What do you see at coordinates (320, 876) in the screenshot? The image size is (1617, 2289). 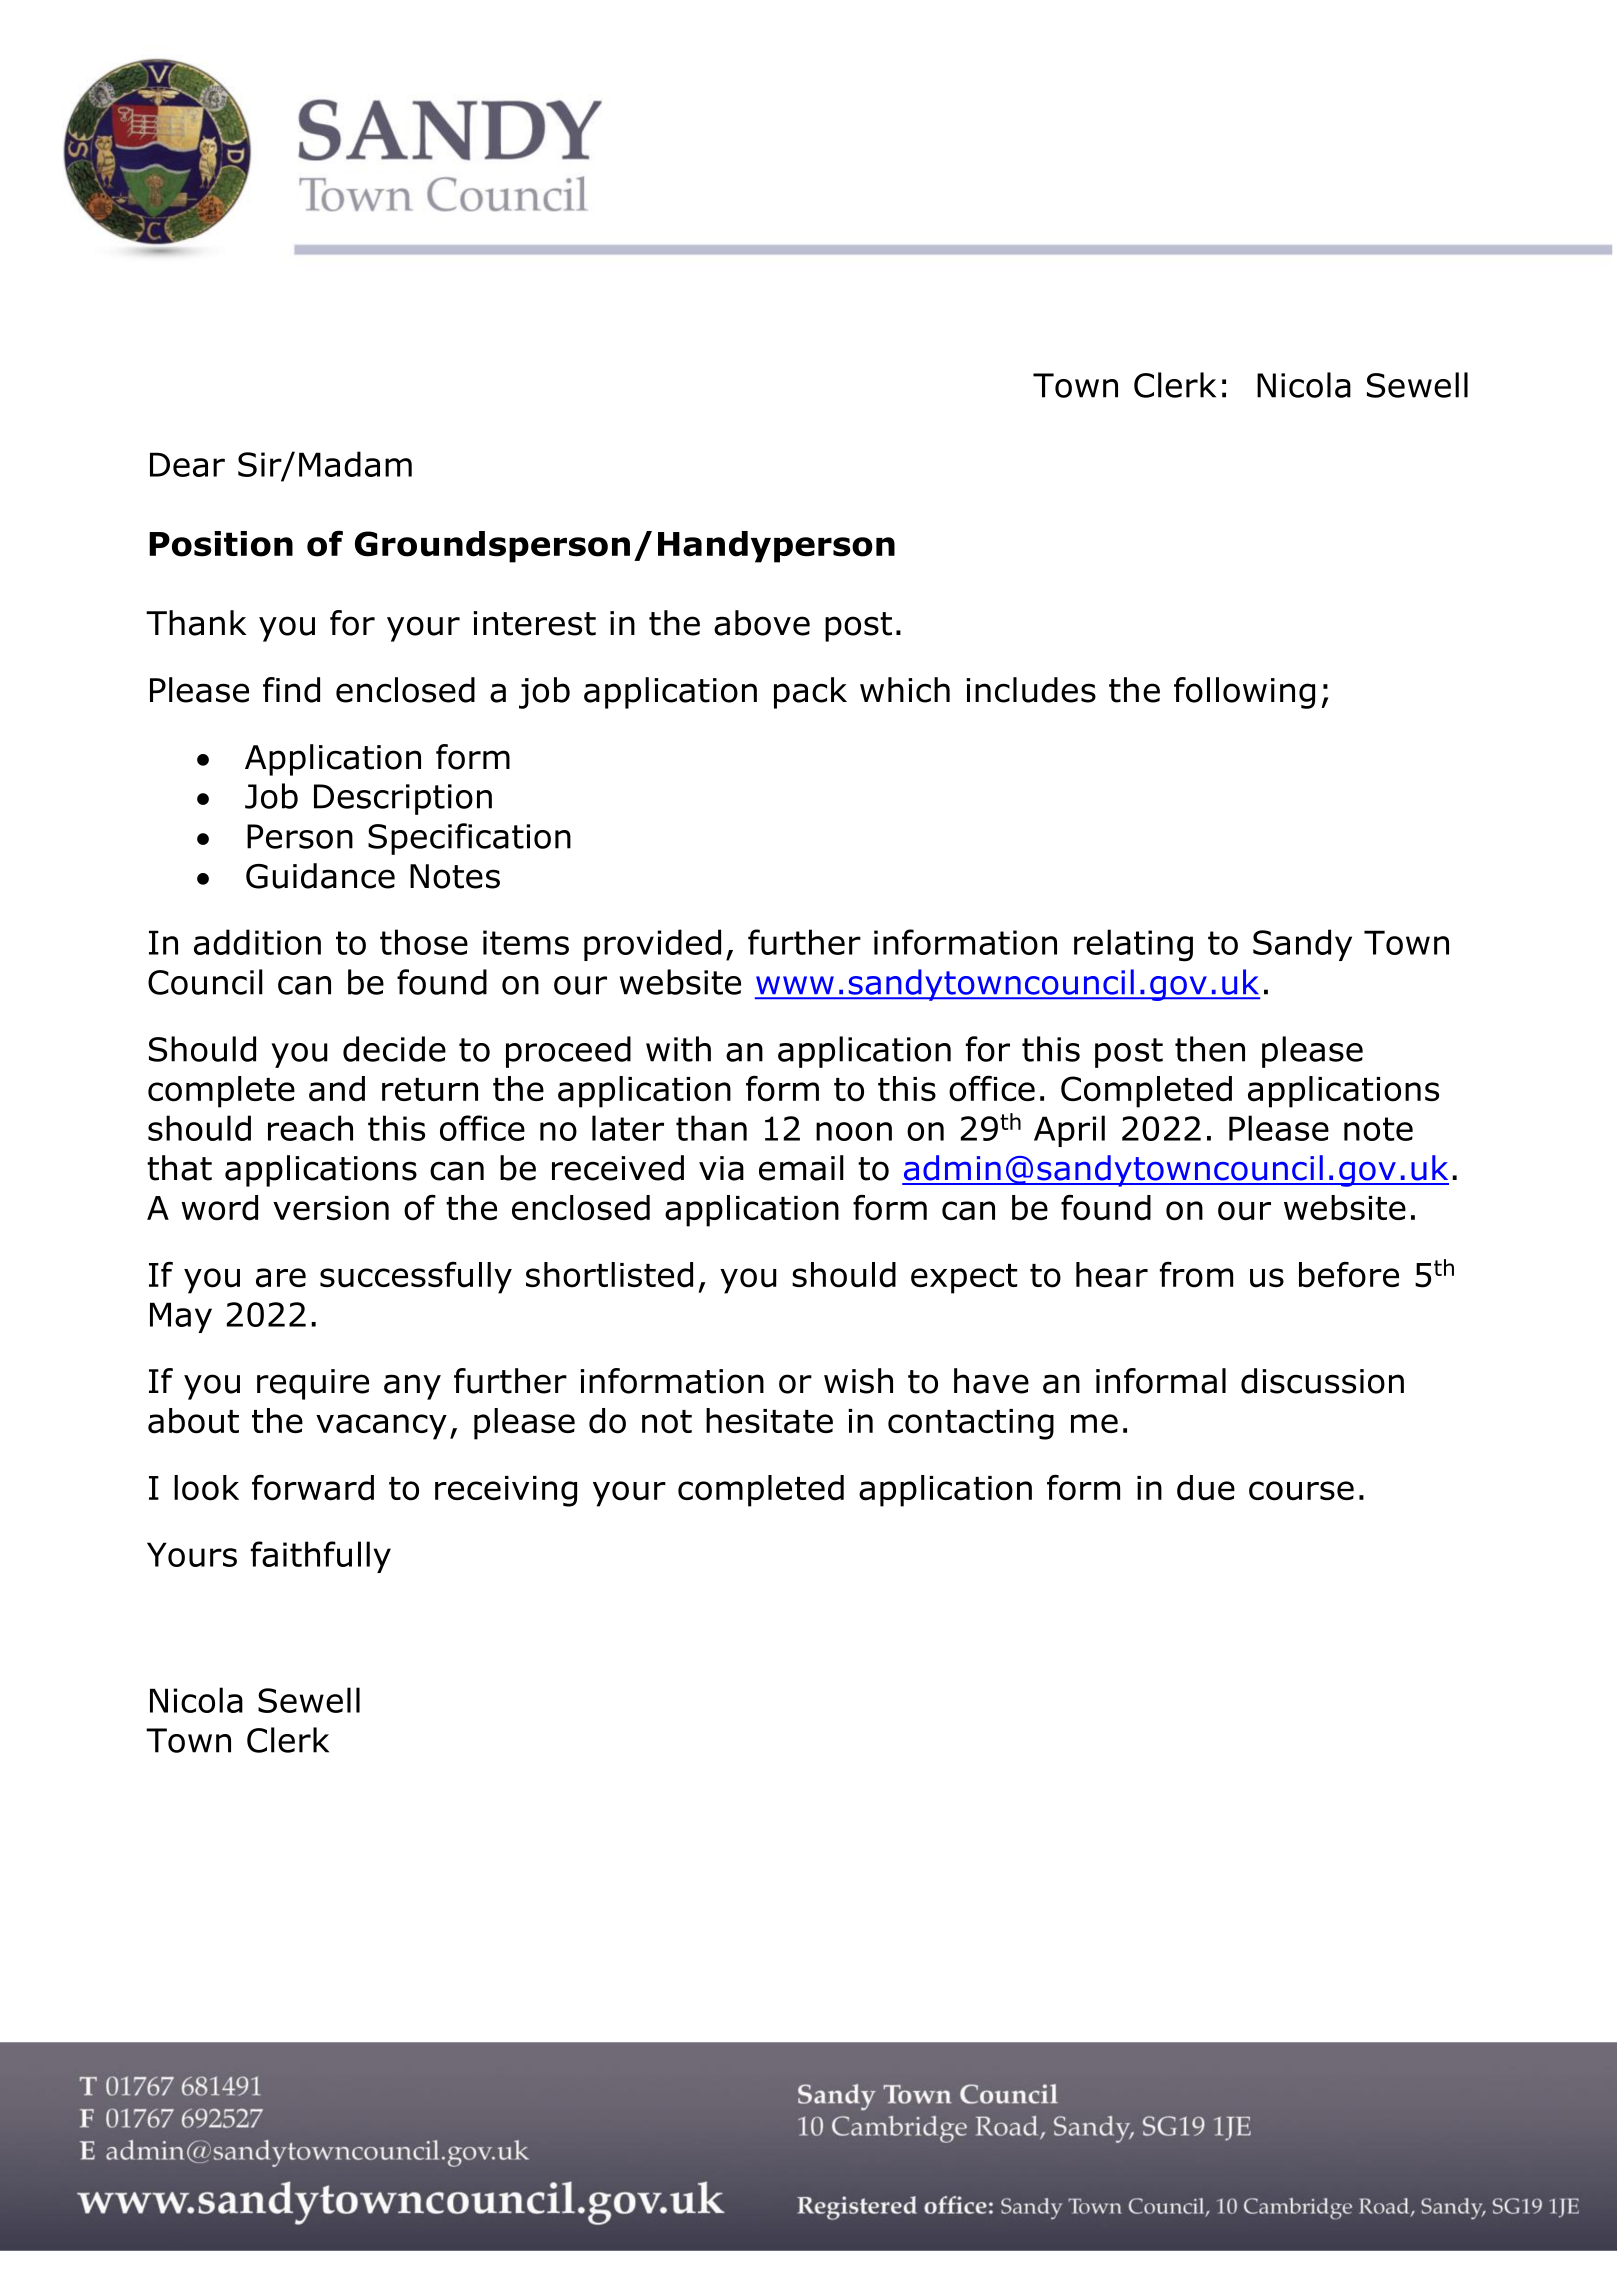 I see `Guidance` at bounding box center [320, 876].
